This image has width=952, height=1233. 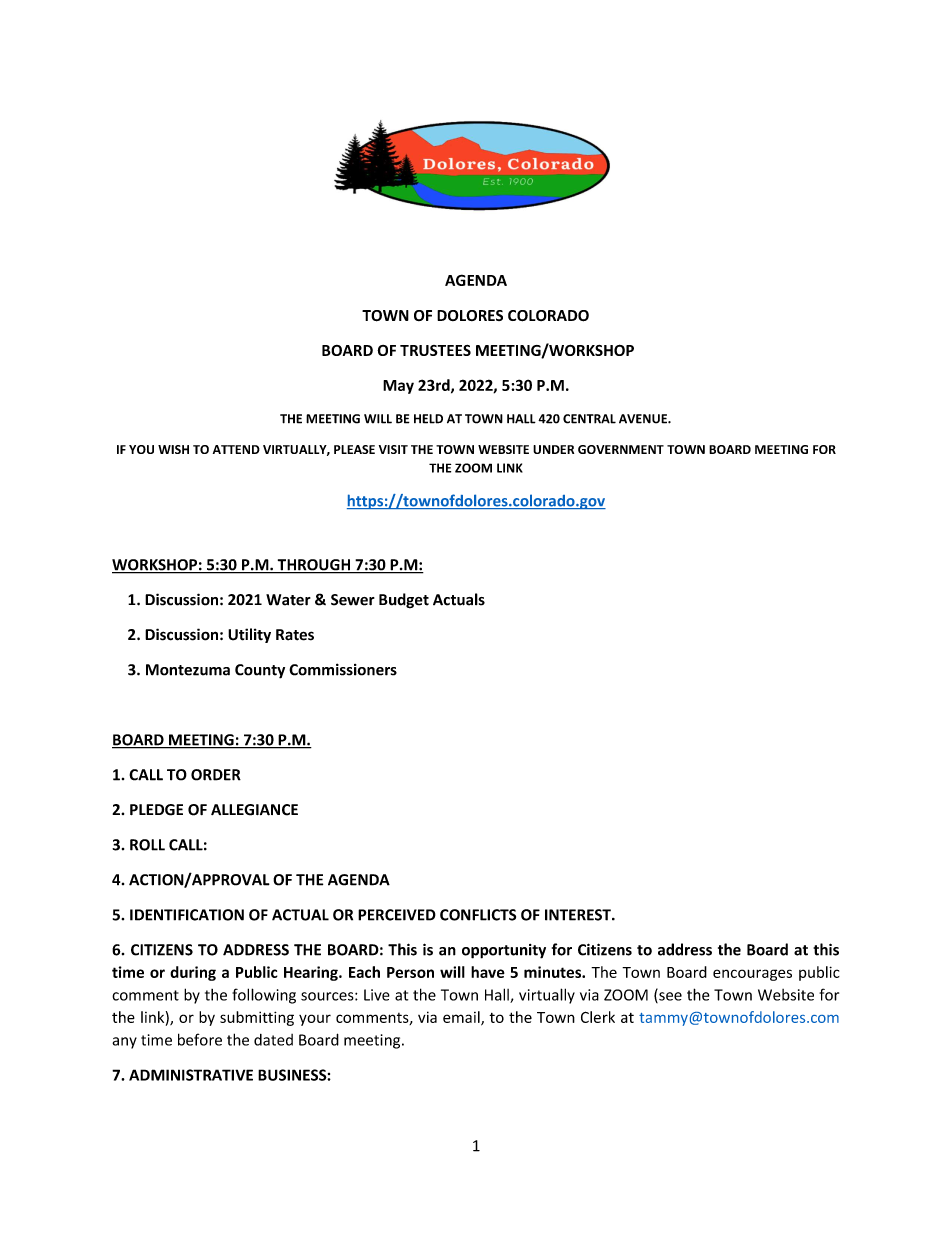 I want to click on Budget, so click(x=404, y=601).
